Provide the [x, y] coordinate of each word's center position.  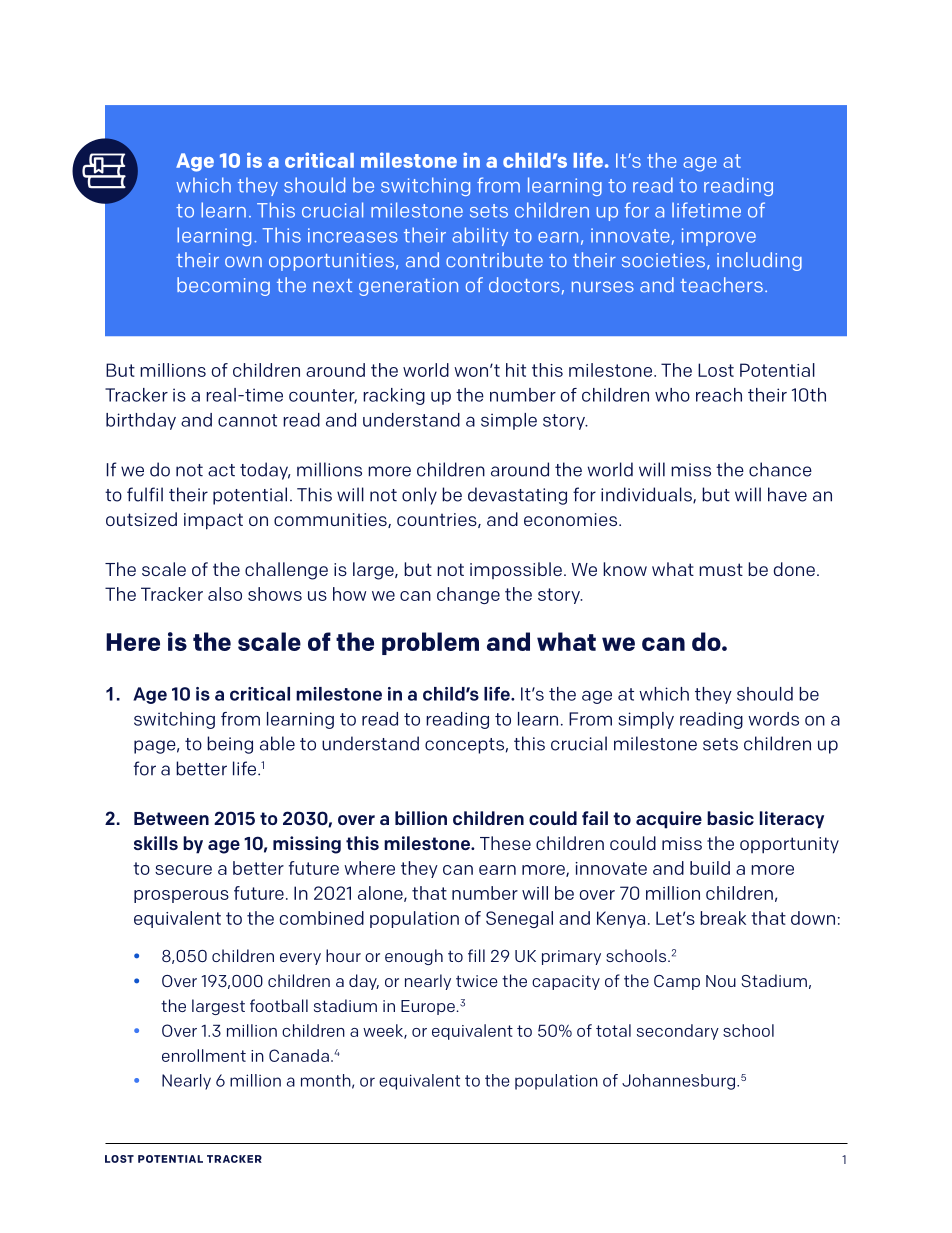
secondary [678, 1032]
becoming [223, 286]
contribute [494, 260]
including [759, 261]
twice [477, 981]
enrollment [204, 1055]
